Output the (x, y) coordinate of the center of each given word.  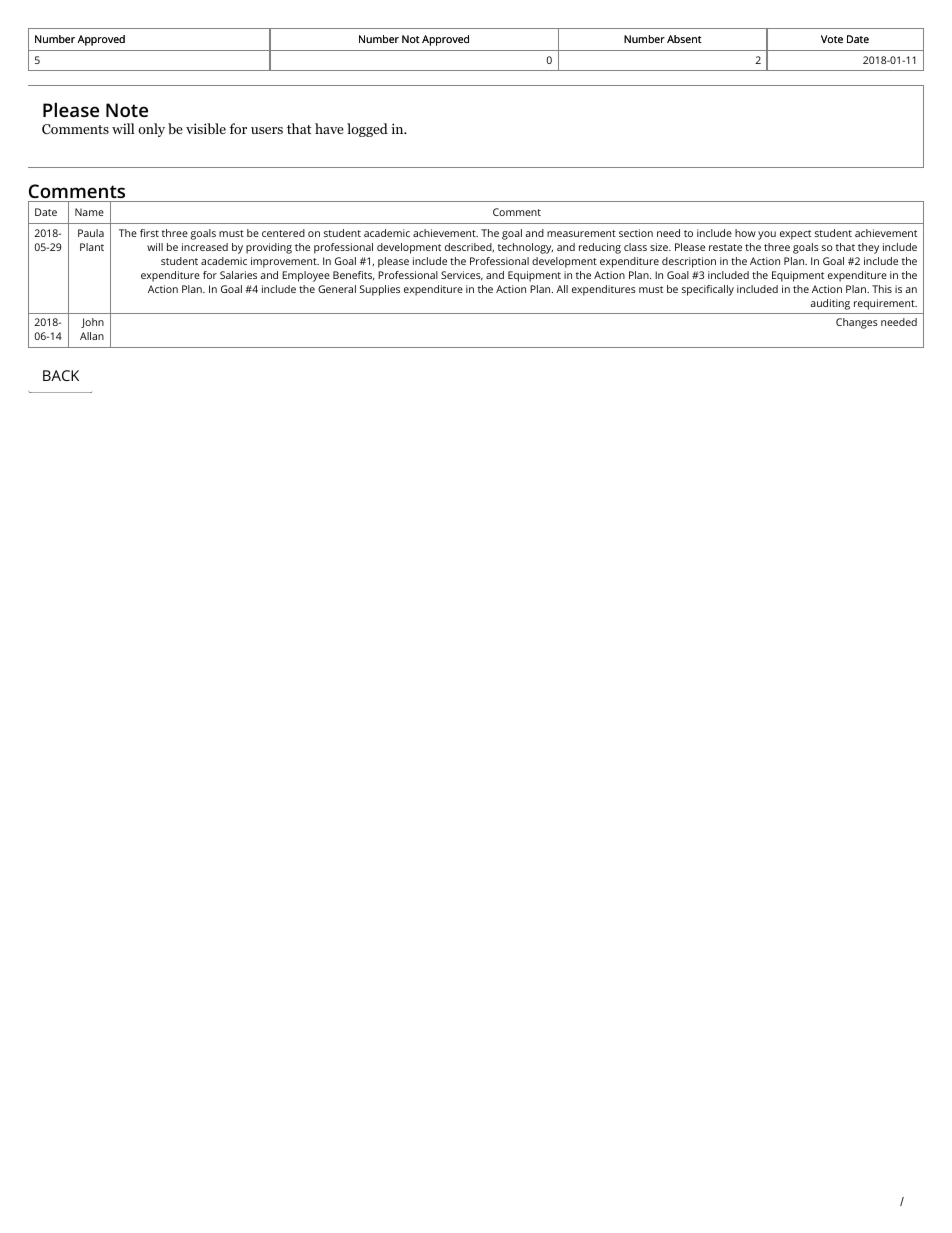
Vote (832, 39)
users (267, 130)
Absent (684, 39)
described (469, 247)
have (329, 128)
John (92, 323)
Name (89, 212)
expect (795, 235)
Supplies (380, 290)
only (151, 130)
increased (205, 247)
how (745, 233)
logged (367, 130)
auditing (830, 304)
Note (127, 110)
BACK (61, 375)
